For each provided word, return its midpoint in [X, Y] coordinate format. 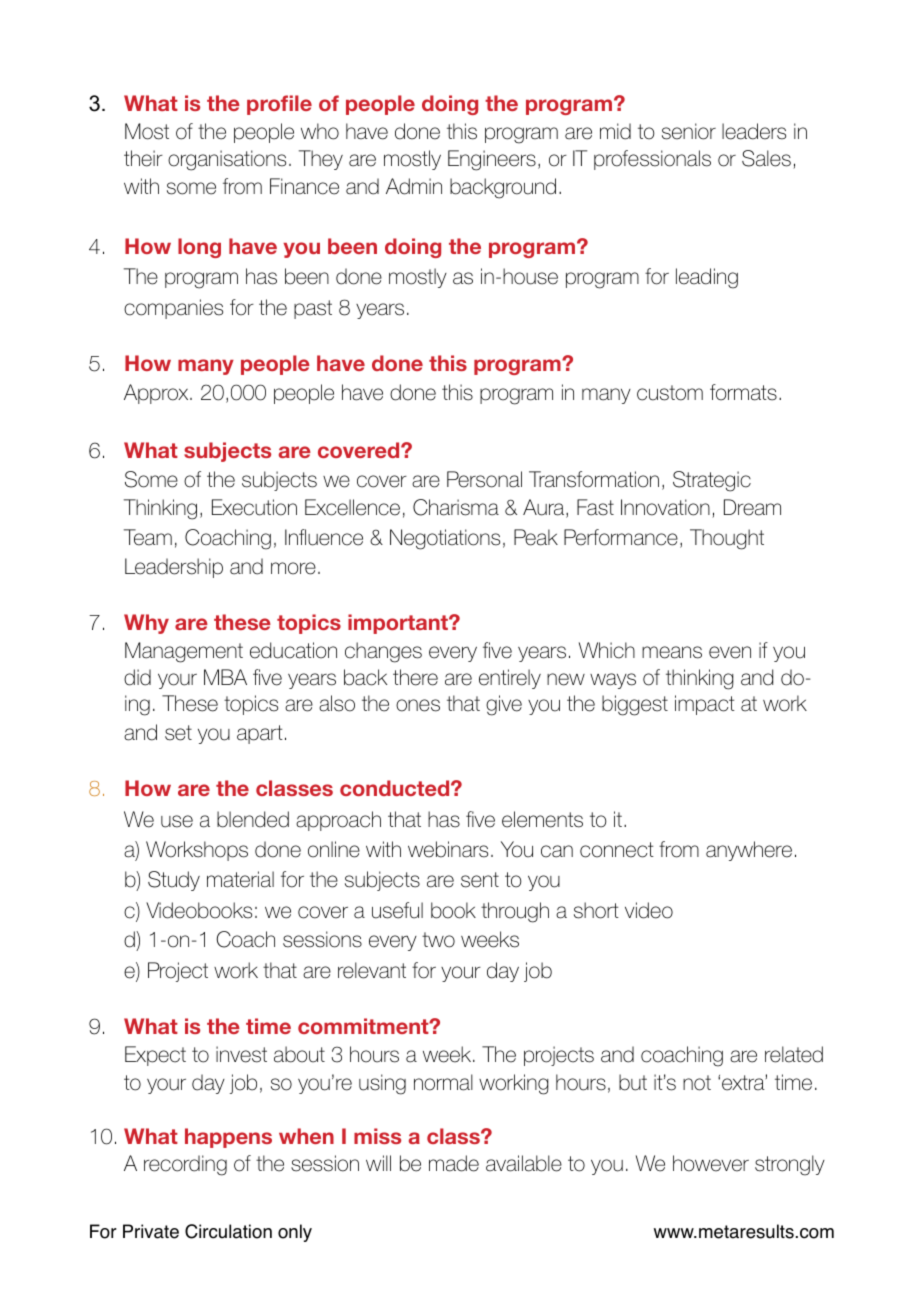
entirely [510, 679]
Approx [157, 394]
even [730, 652]
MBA [225, 677]
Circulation [228, 1231]
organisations [227, 160]
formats [743, 392]
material [240, 879]
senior [689, 131]
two [438, 940]
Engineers [492, 160]
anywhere [749, 851]
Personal [484, 479]
